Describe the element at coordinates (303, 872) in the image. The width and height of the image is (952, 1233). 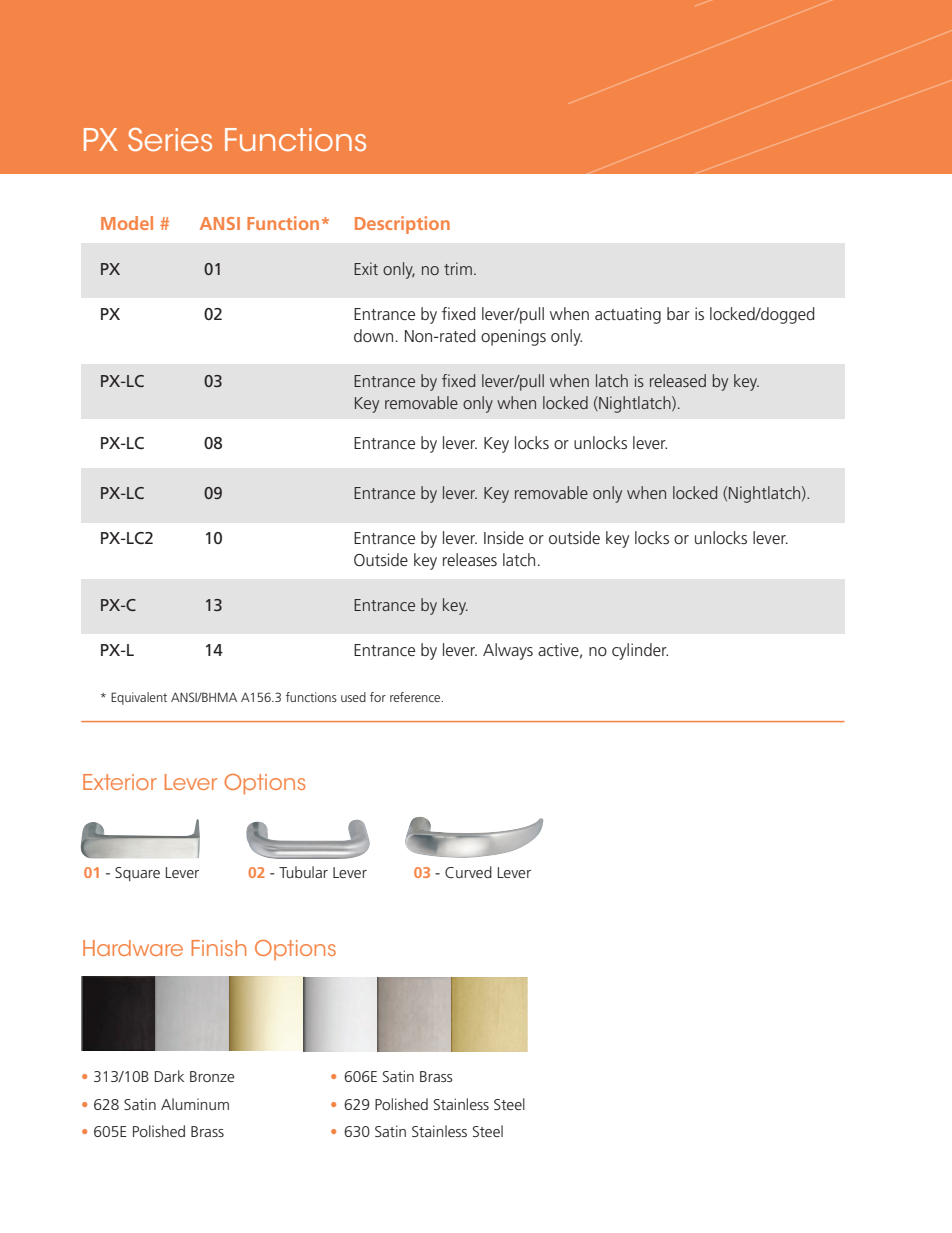
I see `Tubular` at that location.
